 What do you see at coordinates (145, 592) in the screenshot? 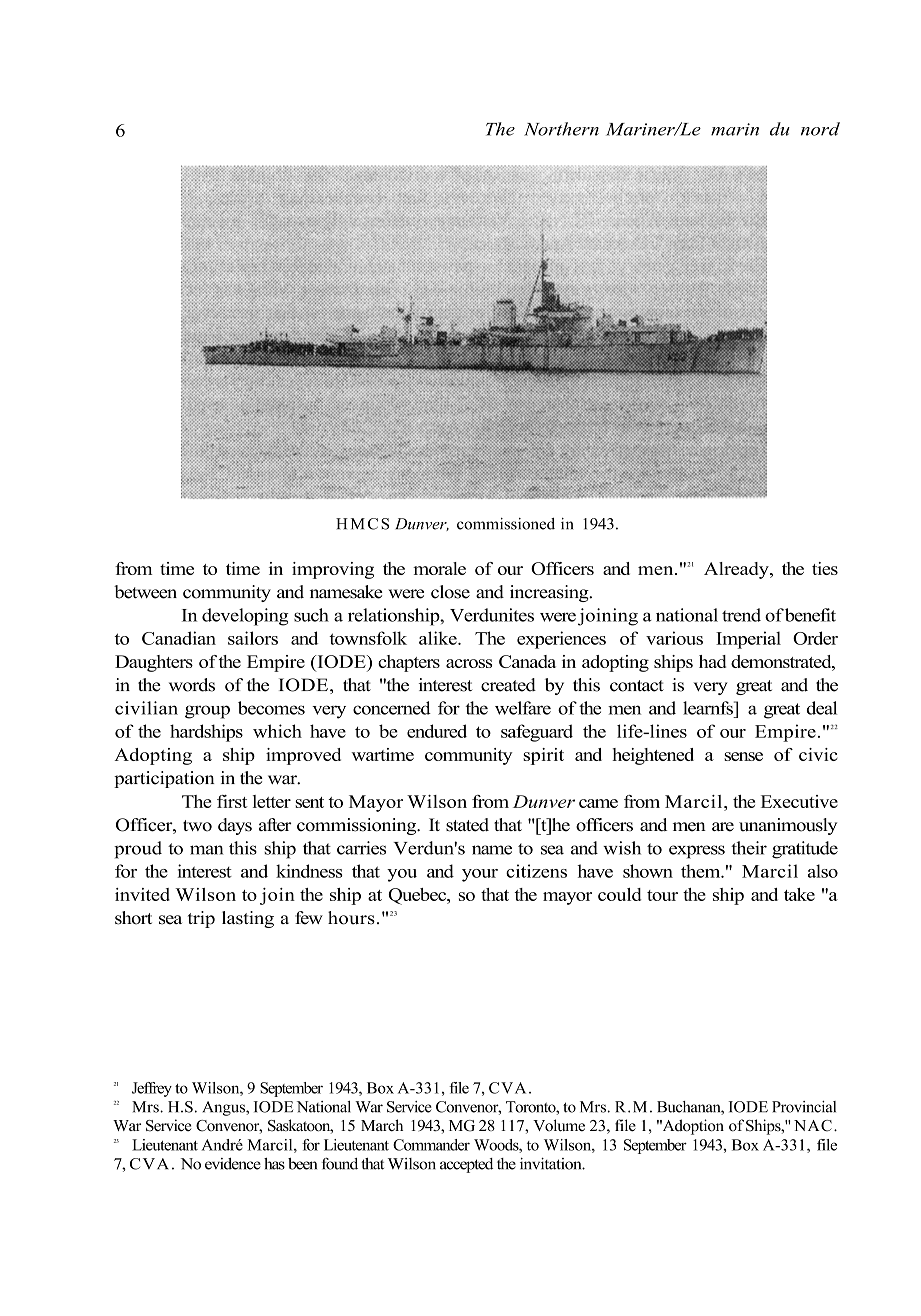
I see `between` at bounding box center [145, 592].
